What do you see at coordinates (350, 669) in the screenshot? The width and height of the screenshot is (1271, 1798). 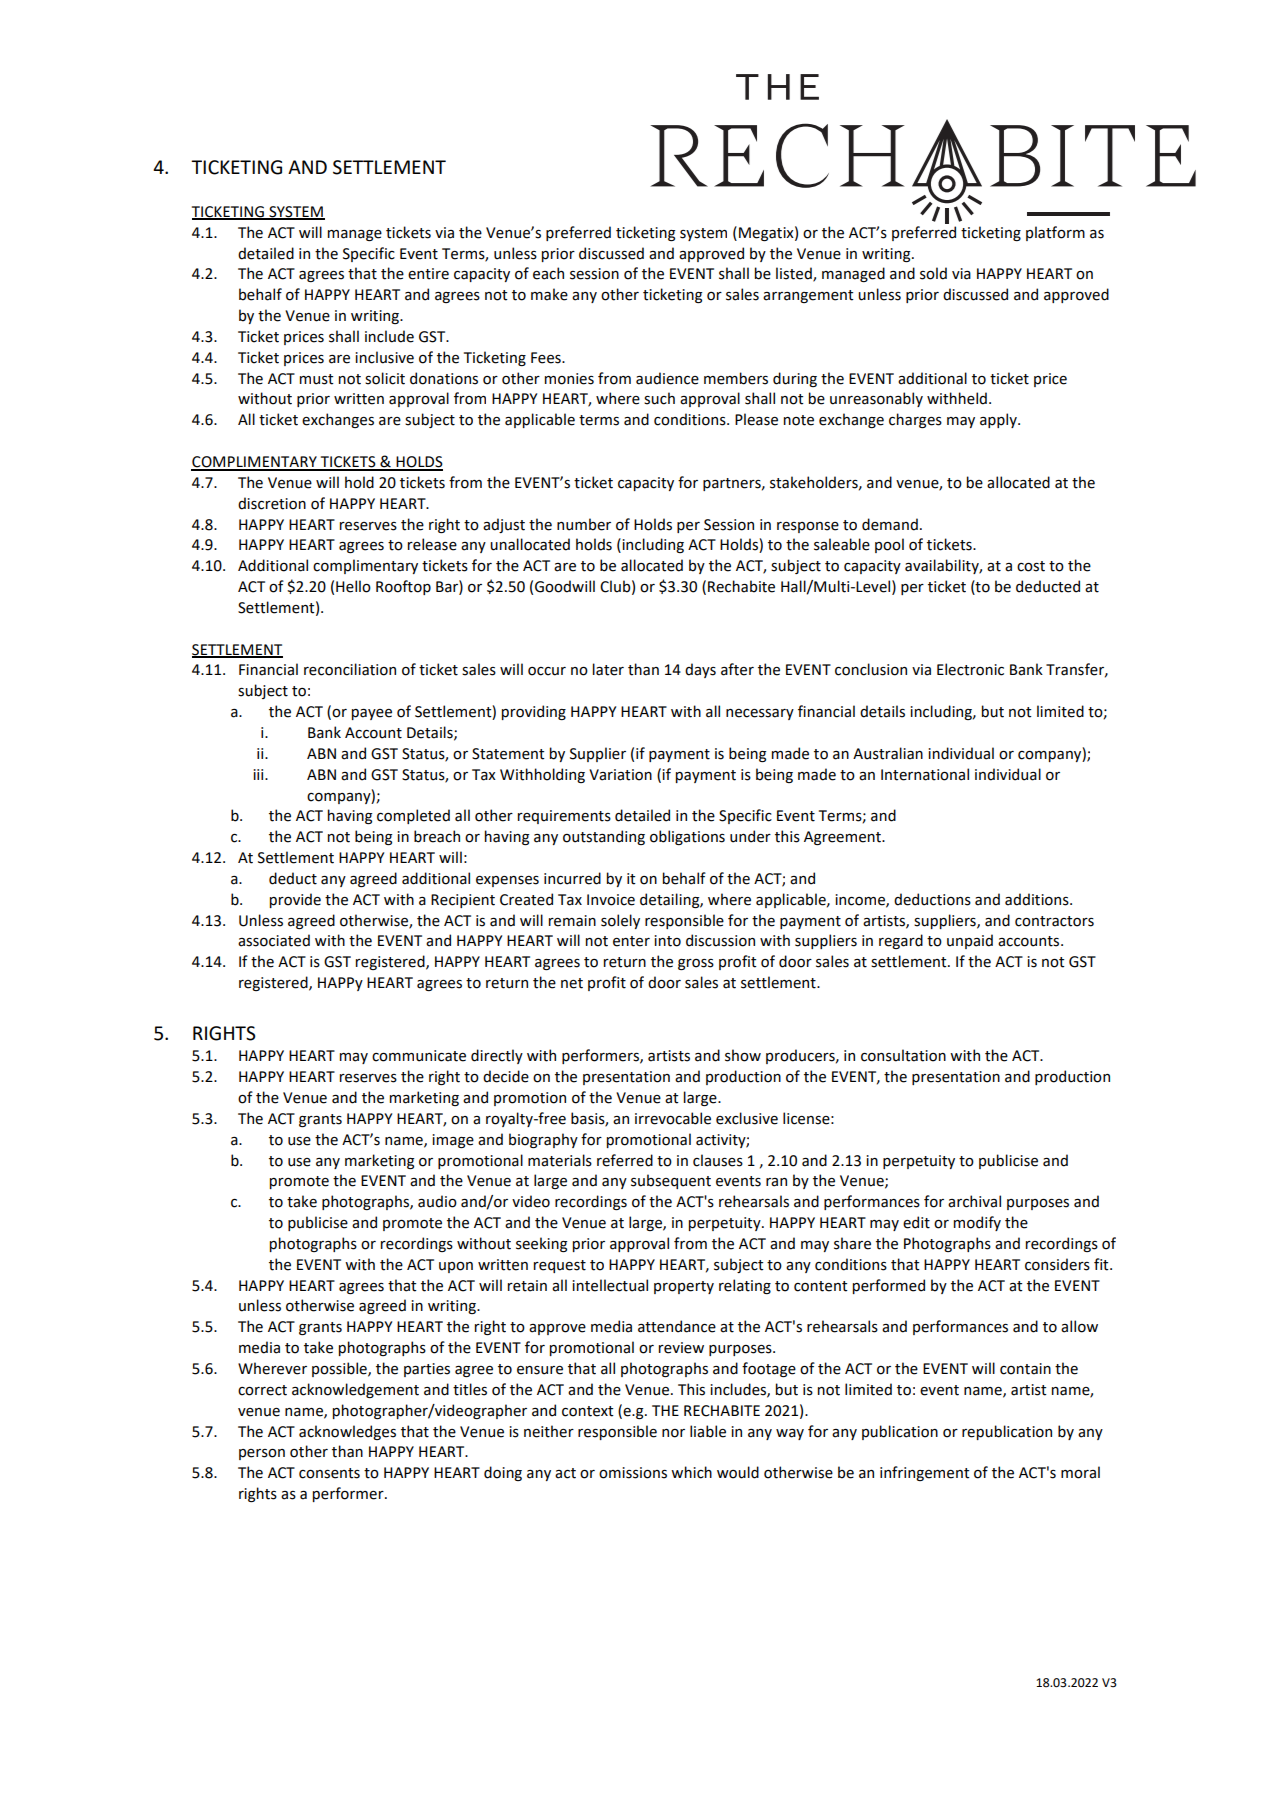 I see `reconciliation` at bounding box center [350, 669].
